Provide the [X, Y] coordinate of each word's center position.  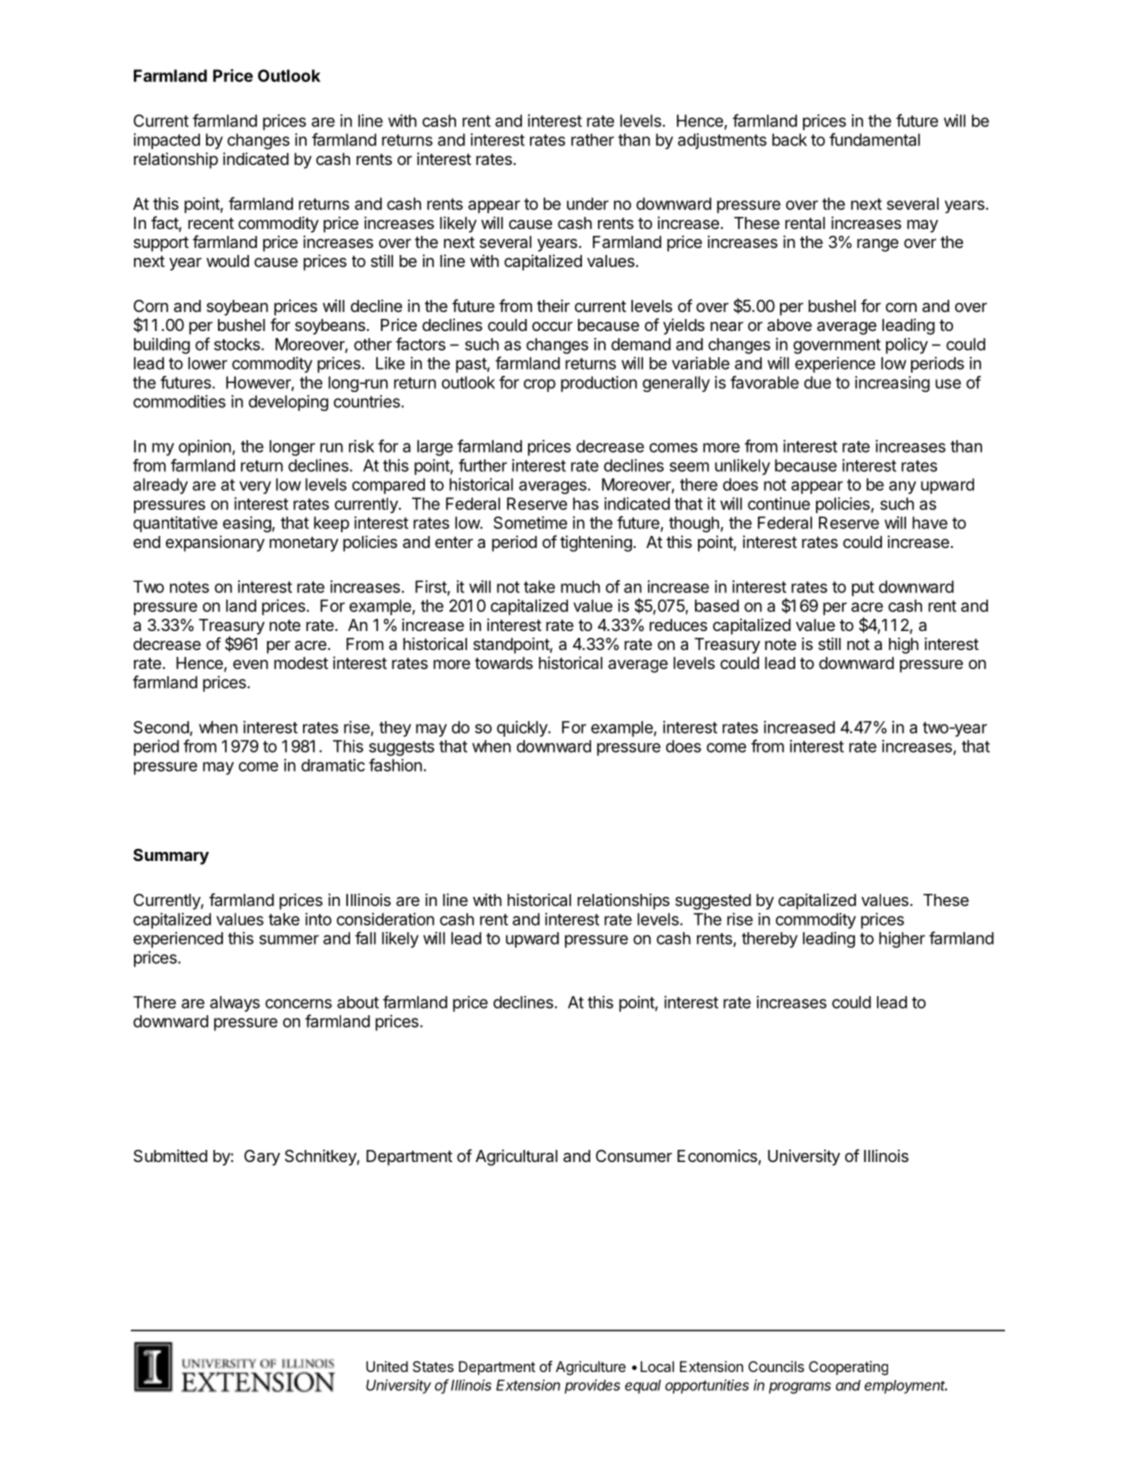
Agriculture [591, 1368]
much [580, 586]
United [387, 1366]
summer [289, 940]
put [863, 588]
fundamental [874, 139]
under [588, 203]
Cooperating [848, 1368]
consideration [385, 919]
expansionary [215, 543]
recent [211, 223]
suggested [713, 902]
